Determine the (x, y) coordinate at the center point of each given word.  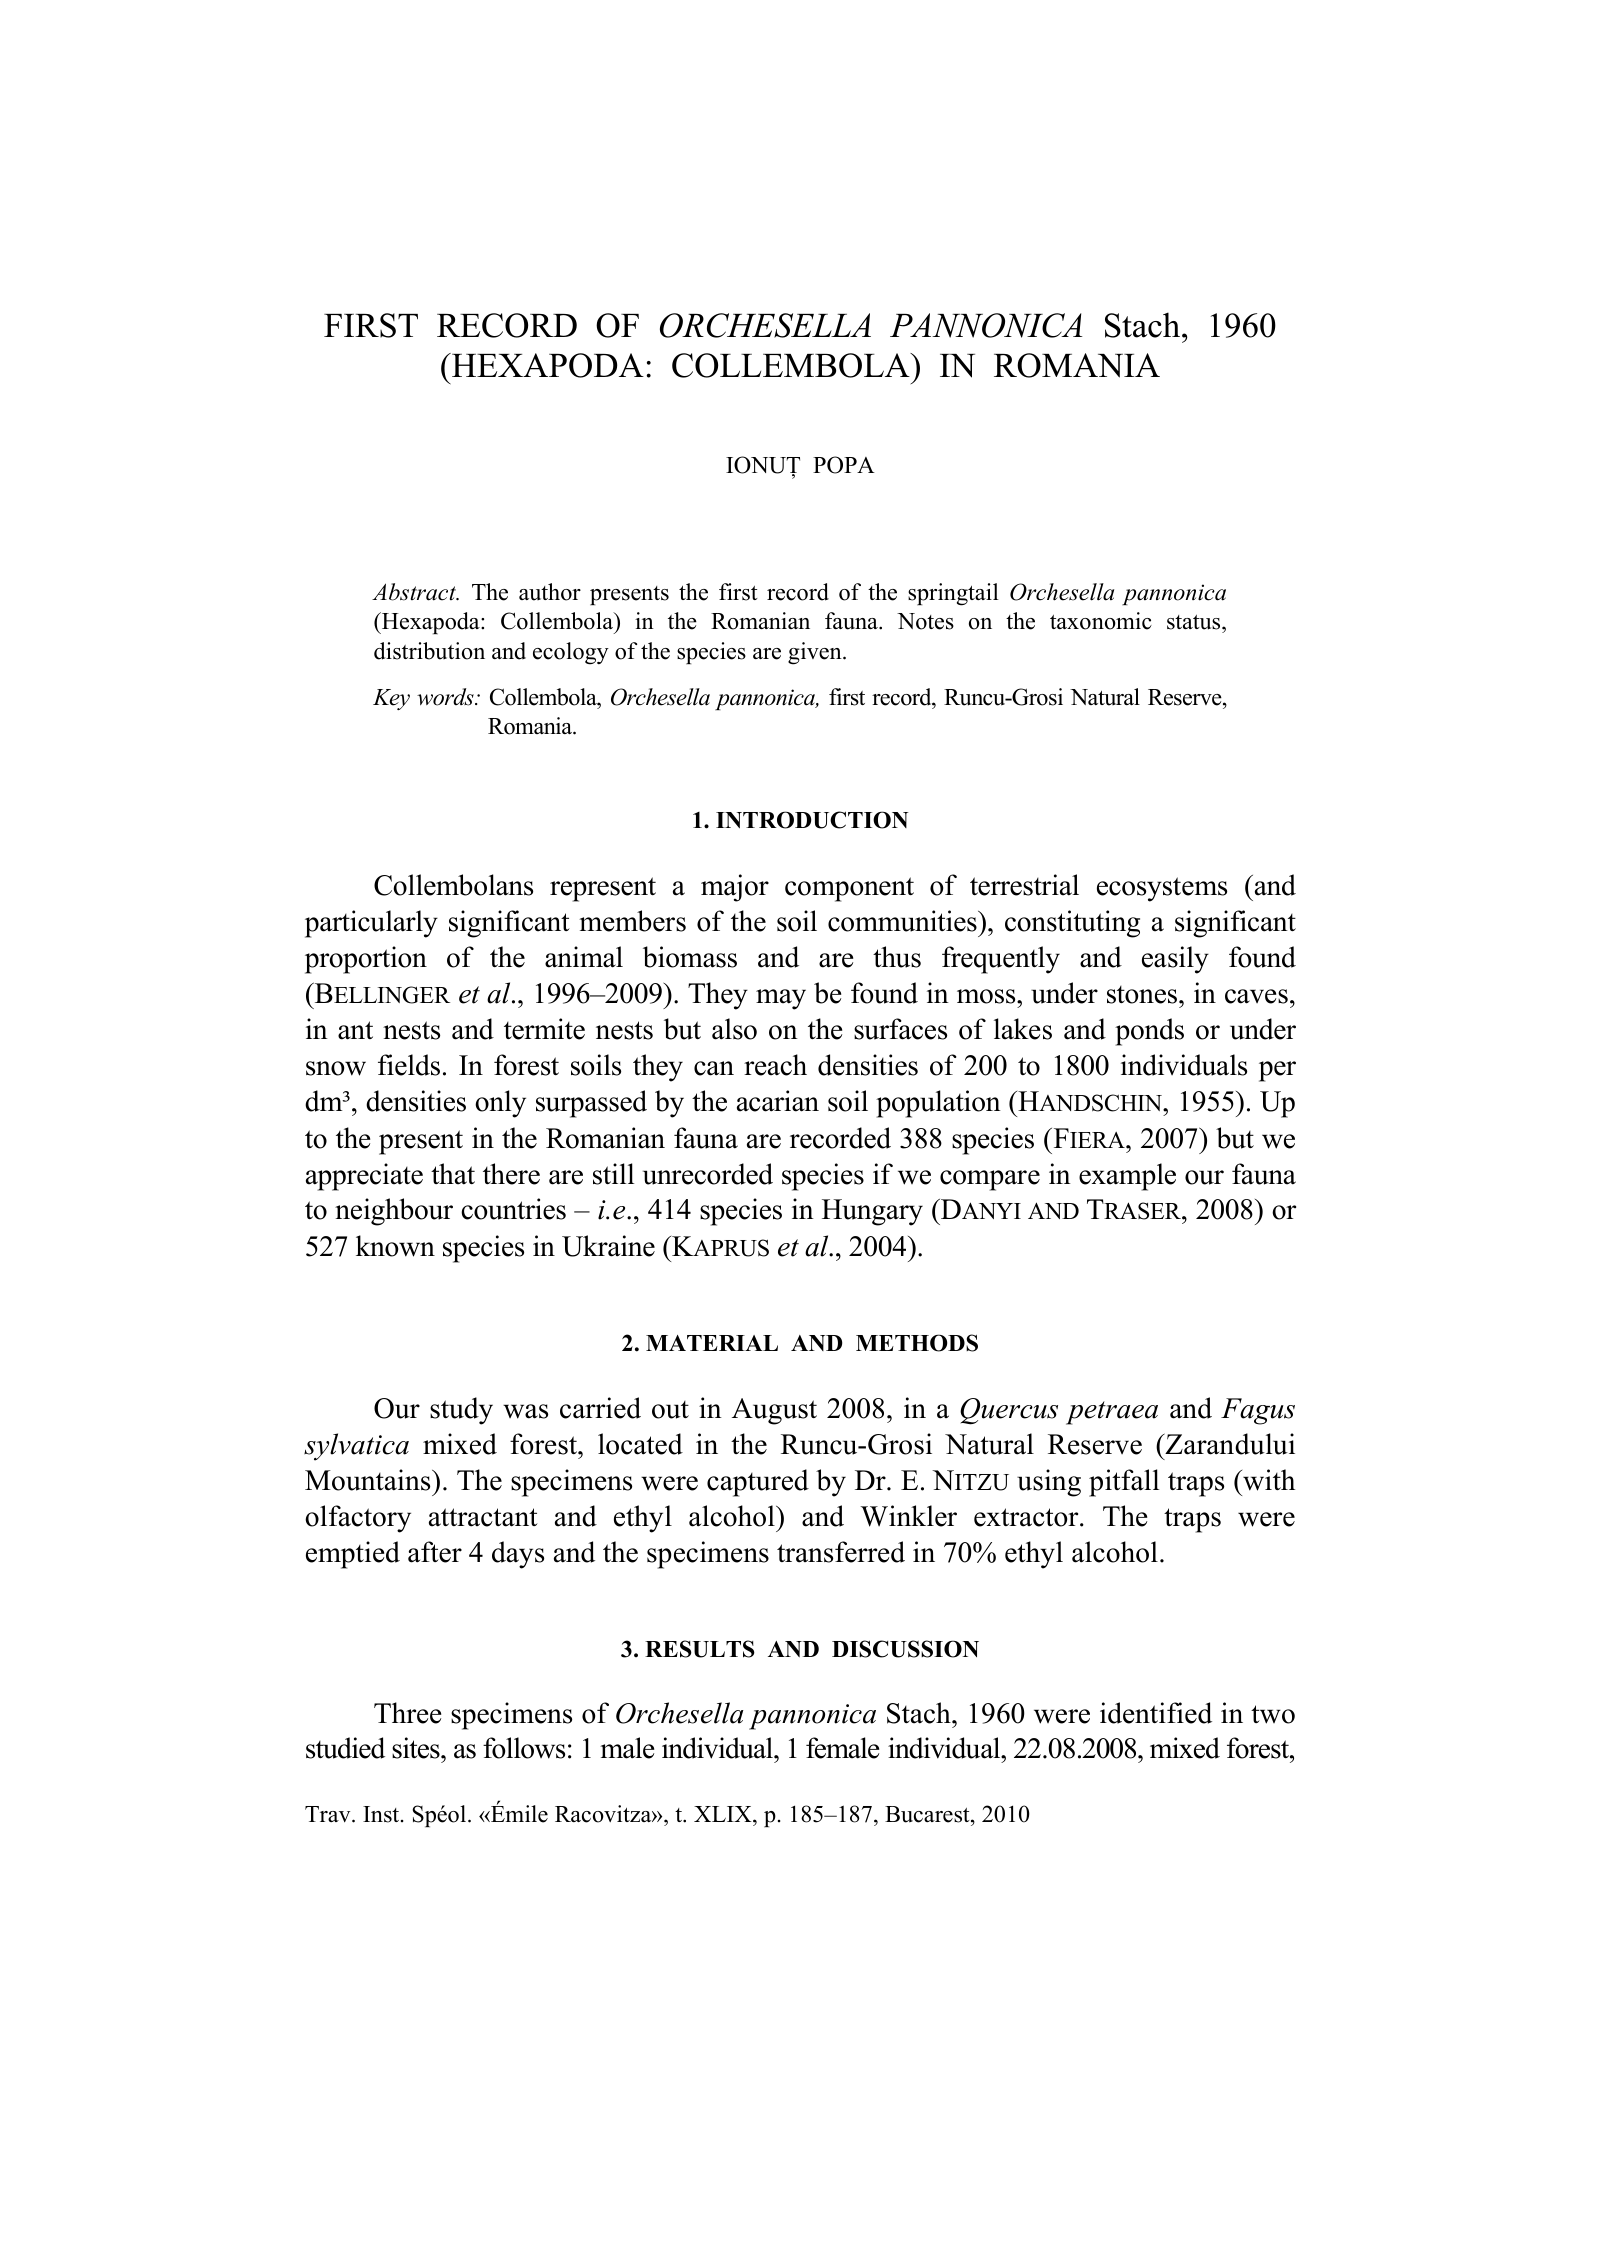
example (1127, 1177)
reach (775, 1065)
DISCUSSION (905, 1649)
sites (417, 1748)
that (453, 1174)
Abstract (415, 592)
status (1195, 624)
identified (1156, 1713)
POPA (844, 465)
